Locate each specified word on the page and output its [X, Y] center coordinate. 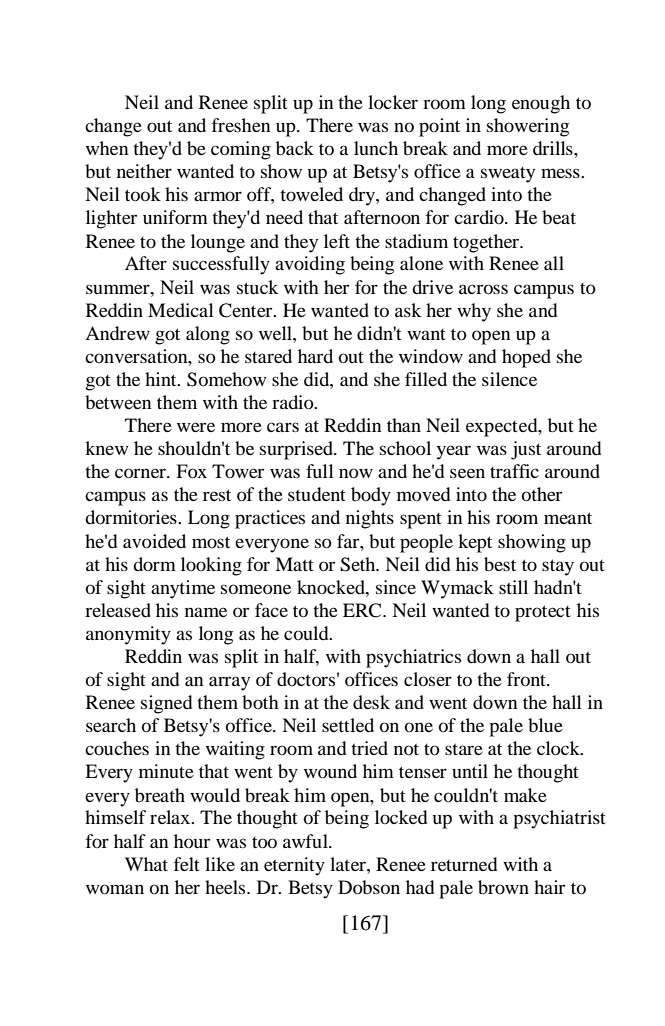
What [146, 864]
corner [141, 473]
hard [315, 356]
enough [541, 104]
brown [503, 887]
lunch [376, 148]
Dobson [369, 887]
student [317, 494]
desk [371, 702]
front [527, 679]
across [483, 289]
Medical [181, 310]
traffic [514, 471]
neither [144, 171]
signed [166, 704]
